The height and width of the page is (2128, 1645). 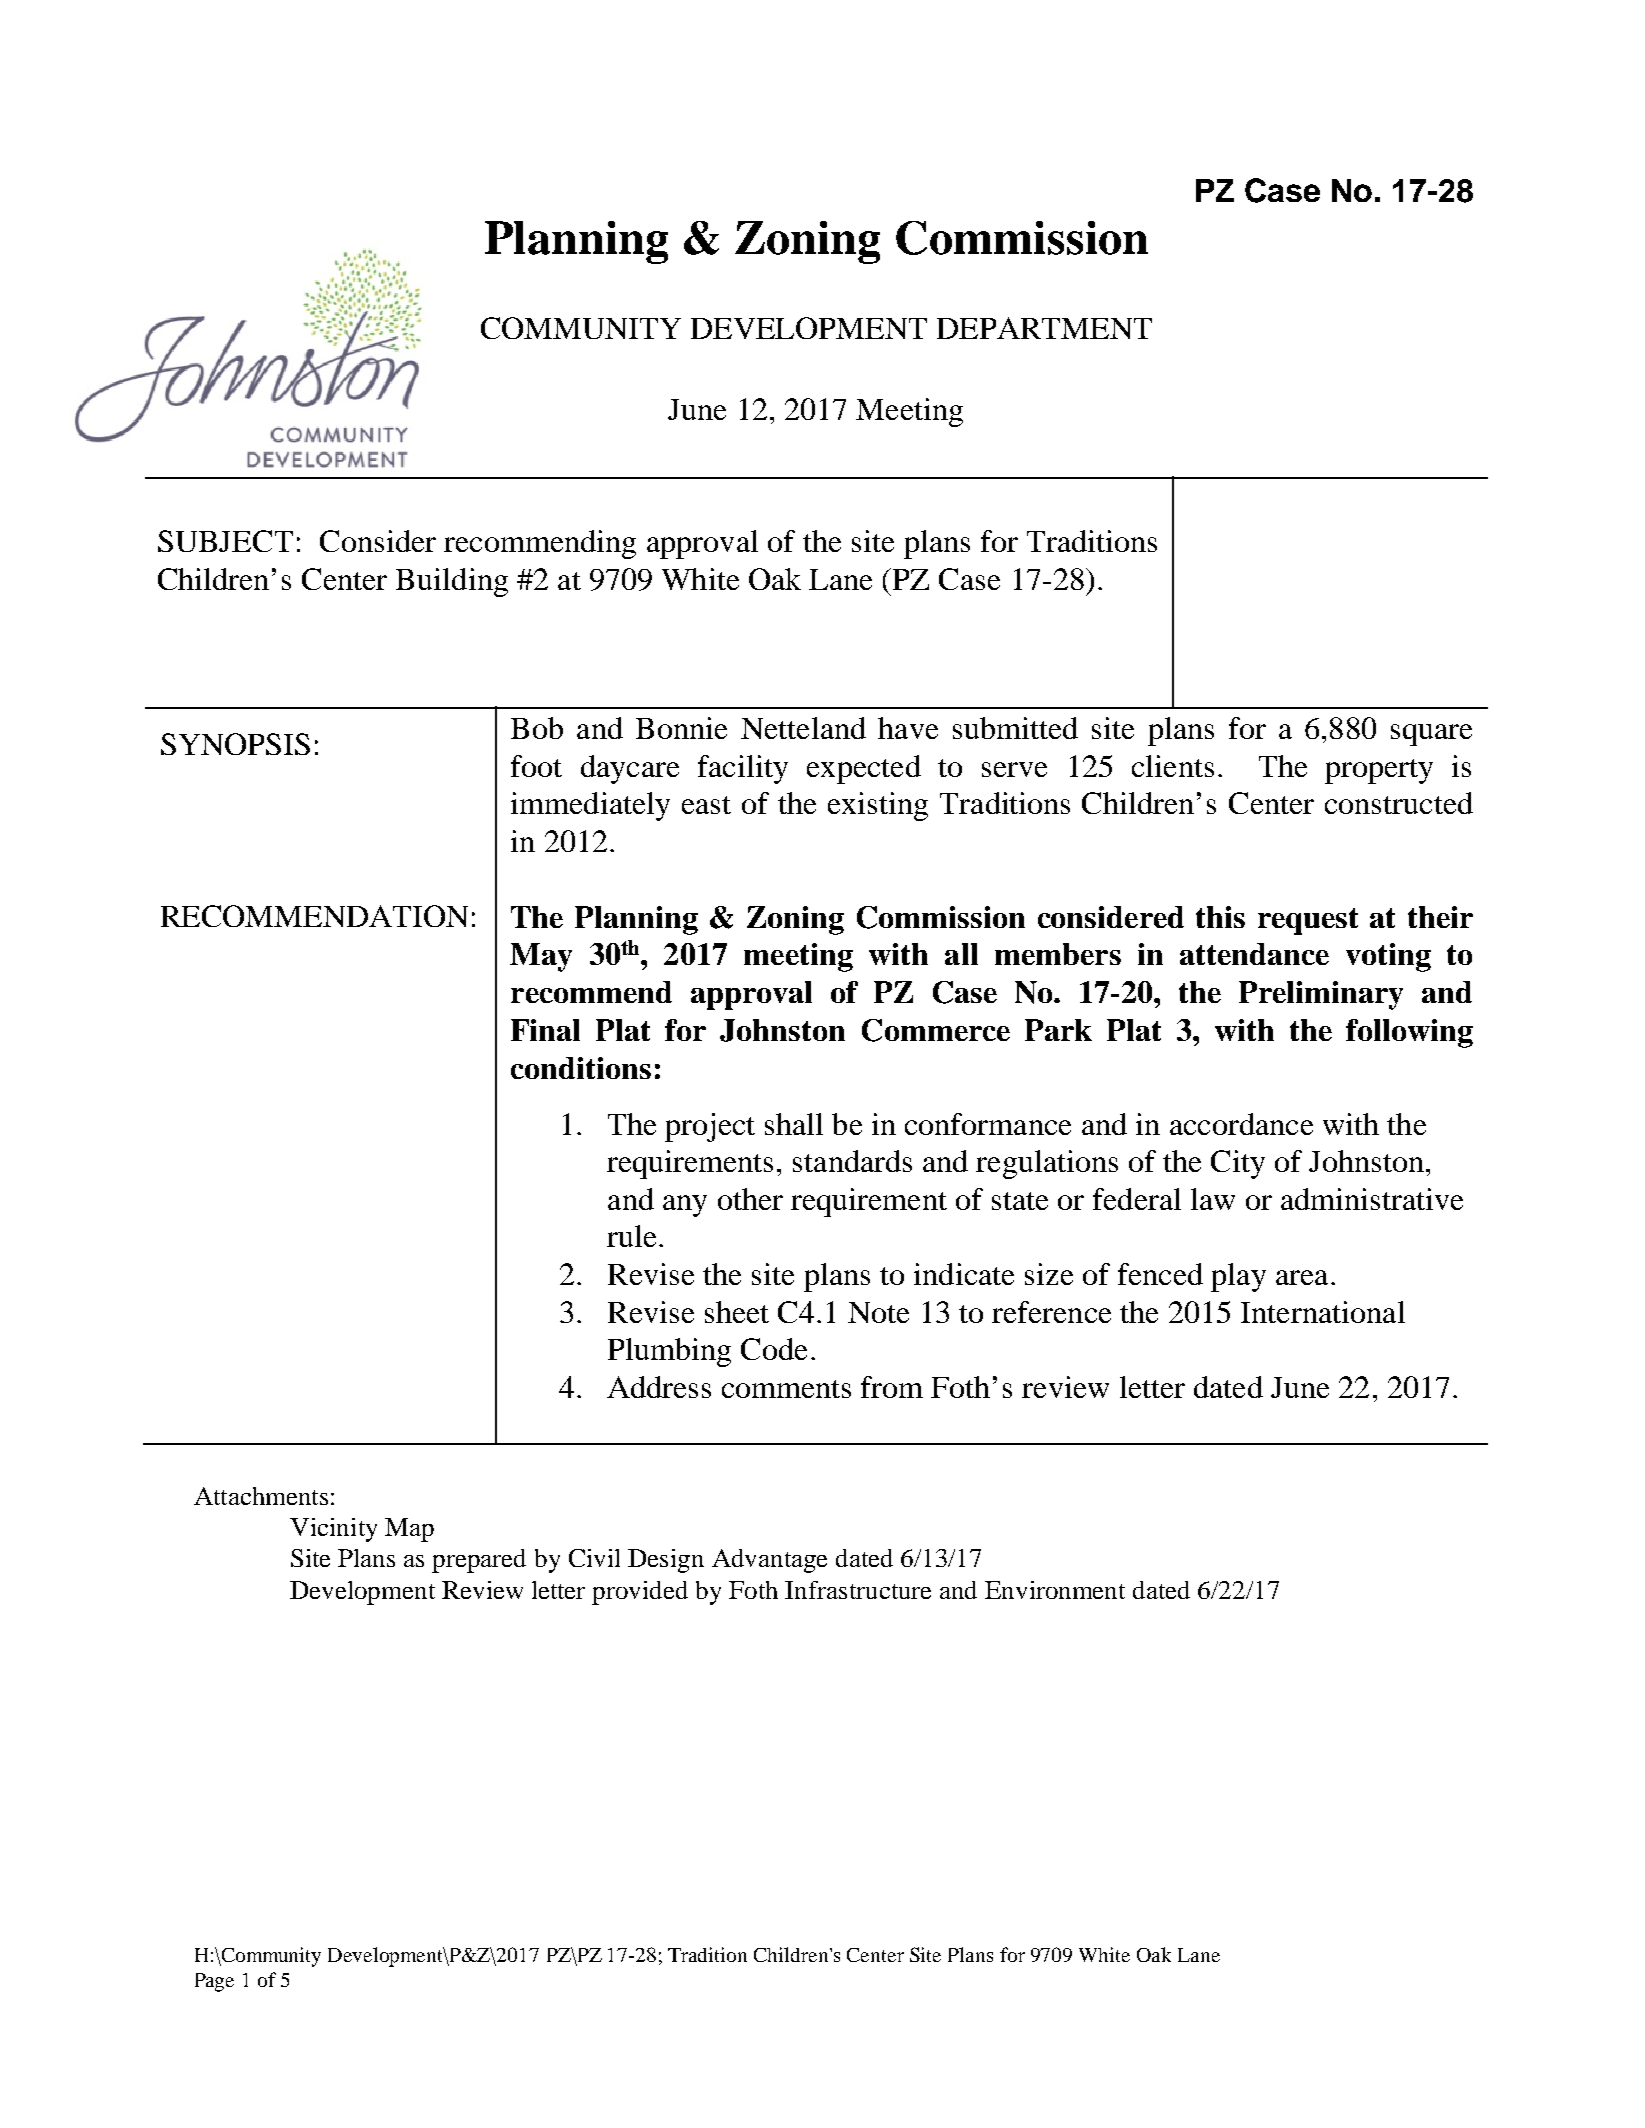 I want to click on Infrastructure, so click(x=858, y=1590).
